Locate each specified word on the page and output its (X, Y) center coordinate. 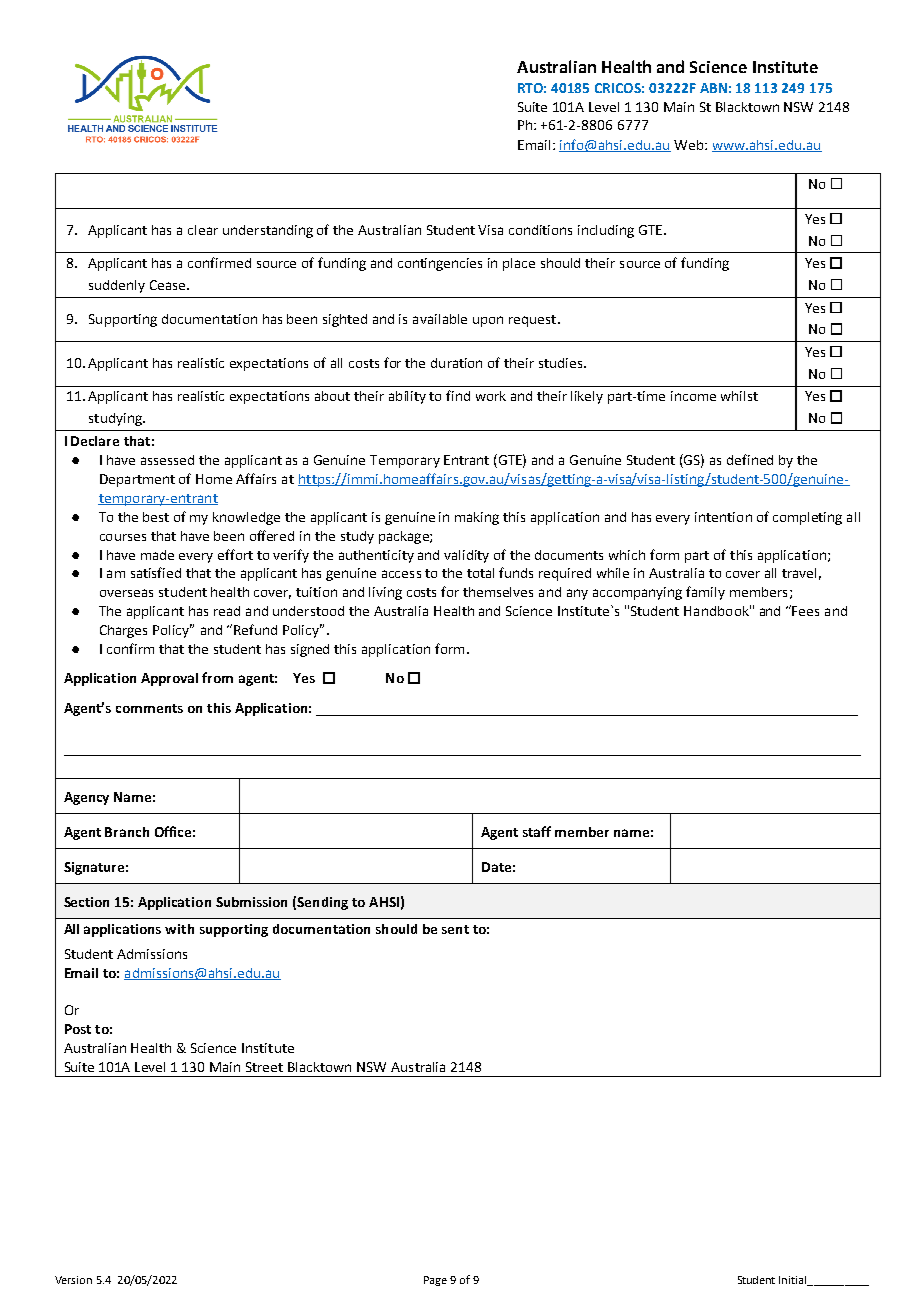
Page (435, 1281)
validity (466, 556)
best (156, 517)
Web (690, 145)
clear (203, 230)
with (179, 929)
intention (723, 517)
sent (455, 929)
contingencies (440, 264)
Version (73, 1280)
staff (537, 831)
